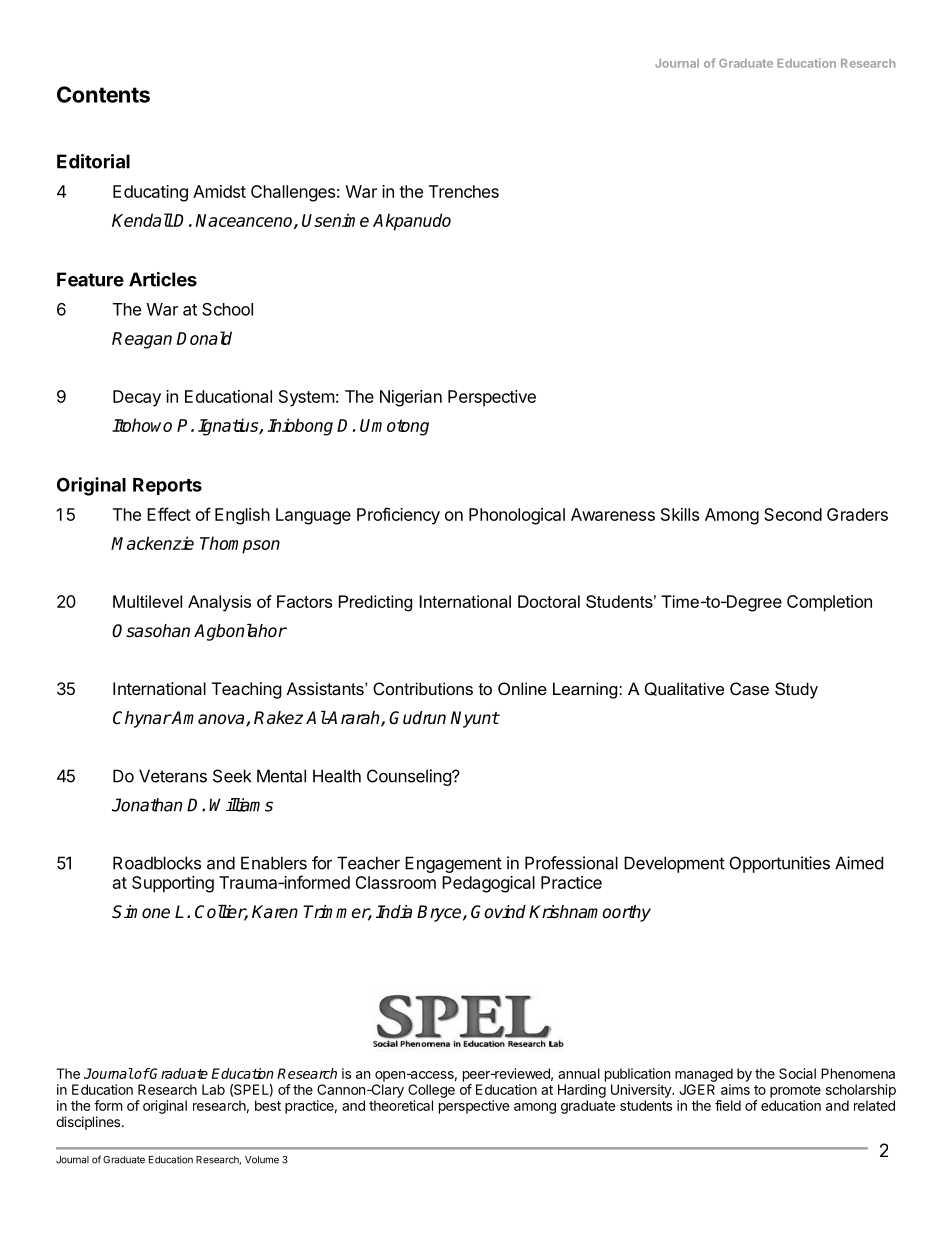 This screenshot has height=1233, width=952. I want to click on Contents, so click(103, 94).
